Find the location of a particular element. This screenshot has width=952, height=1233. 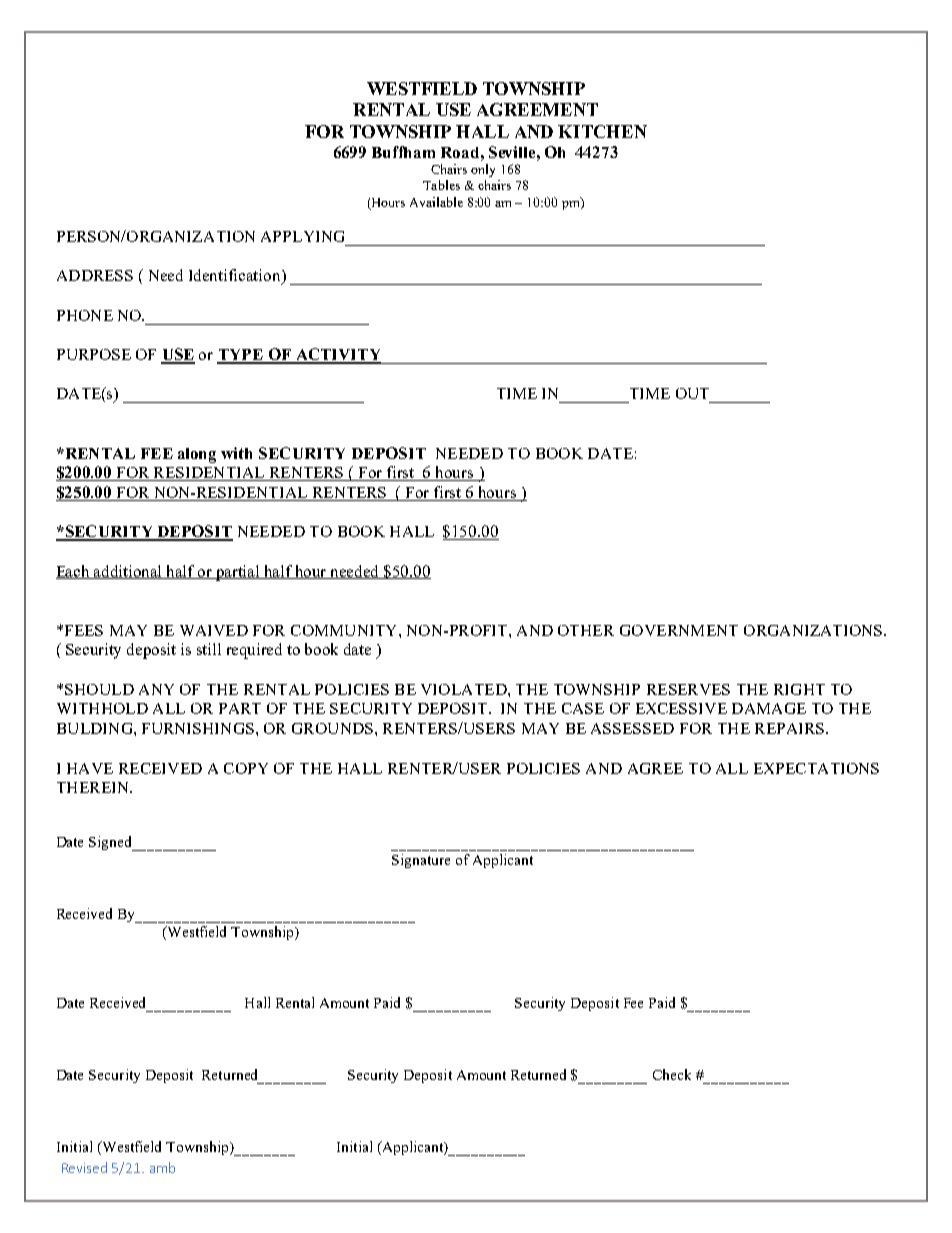

Tables is located at coordinates (441, 185).
